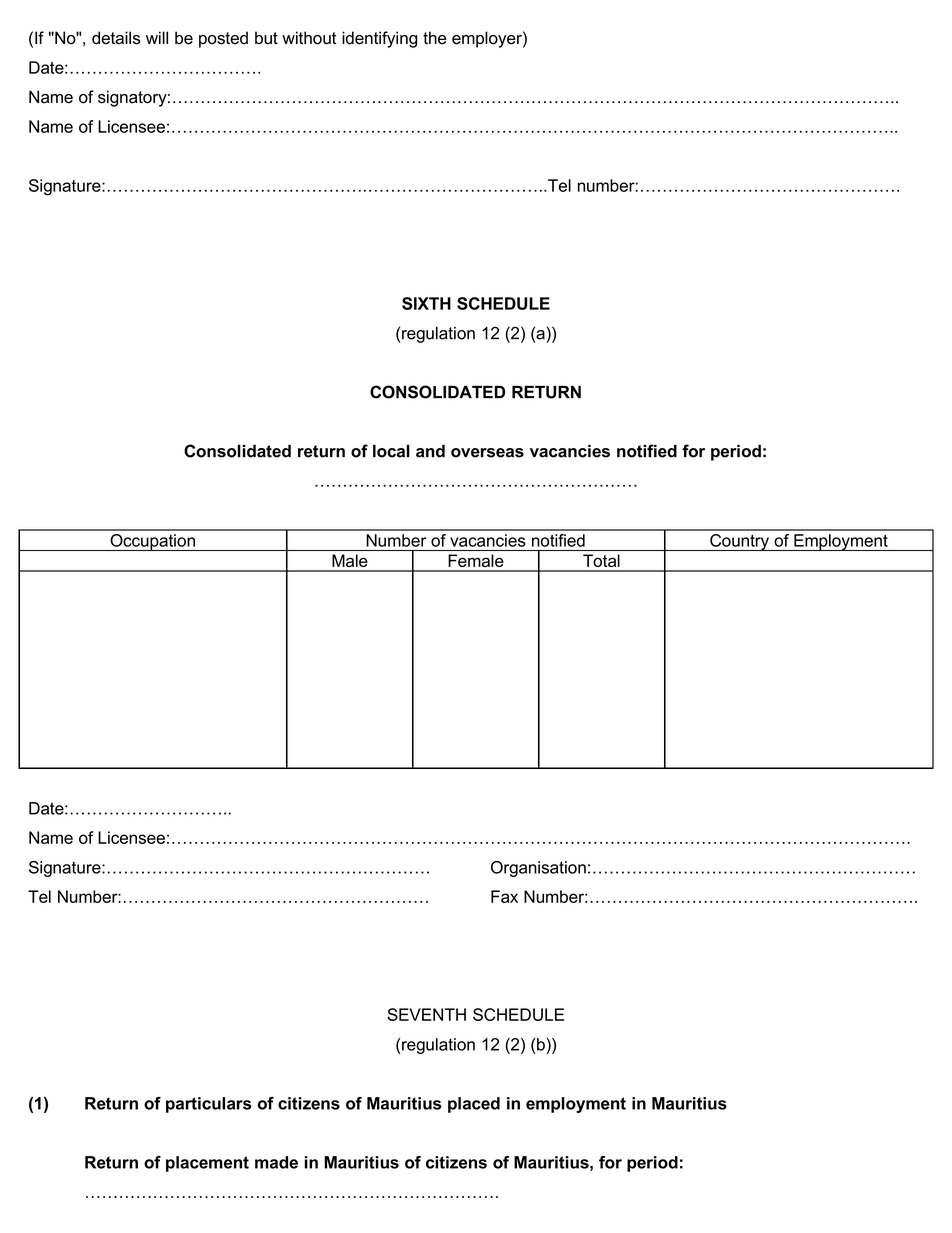  Describe the element at coordinates (430, 451) in the image. I see `and` at that location.
